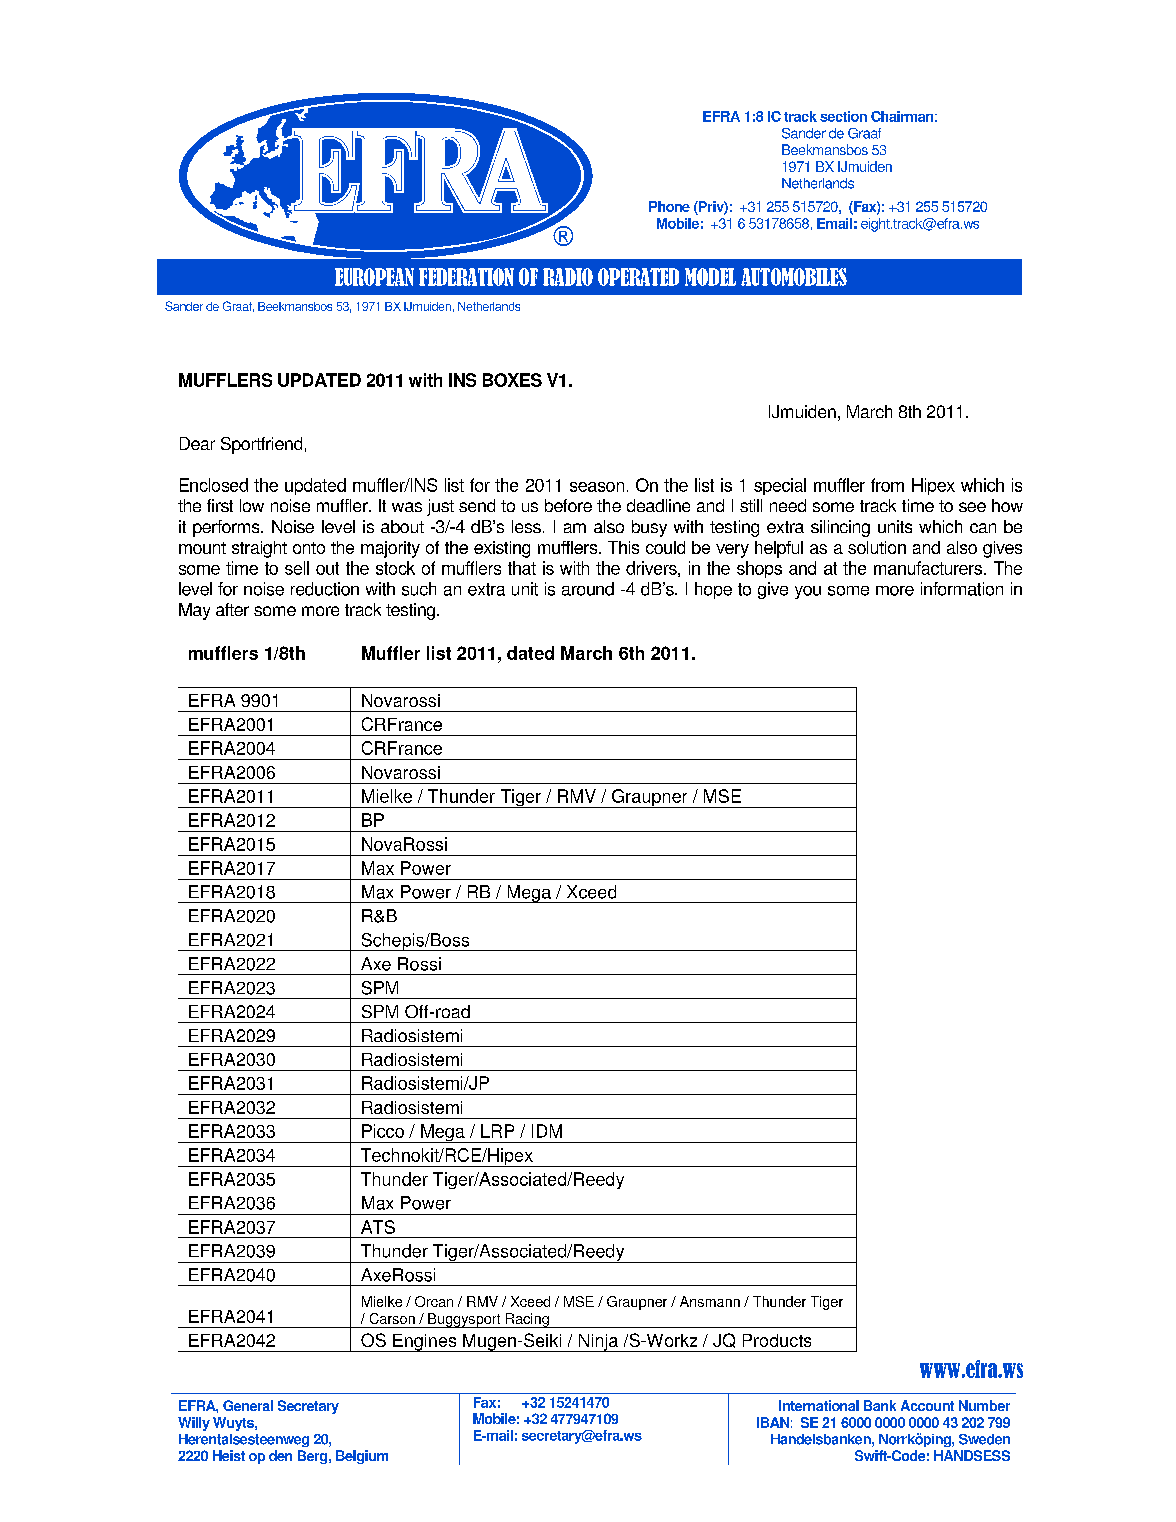 Image resolution: width=1176 pixels, height=1522 pixels. I want to click on section, so click(843, 116).
